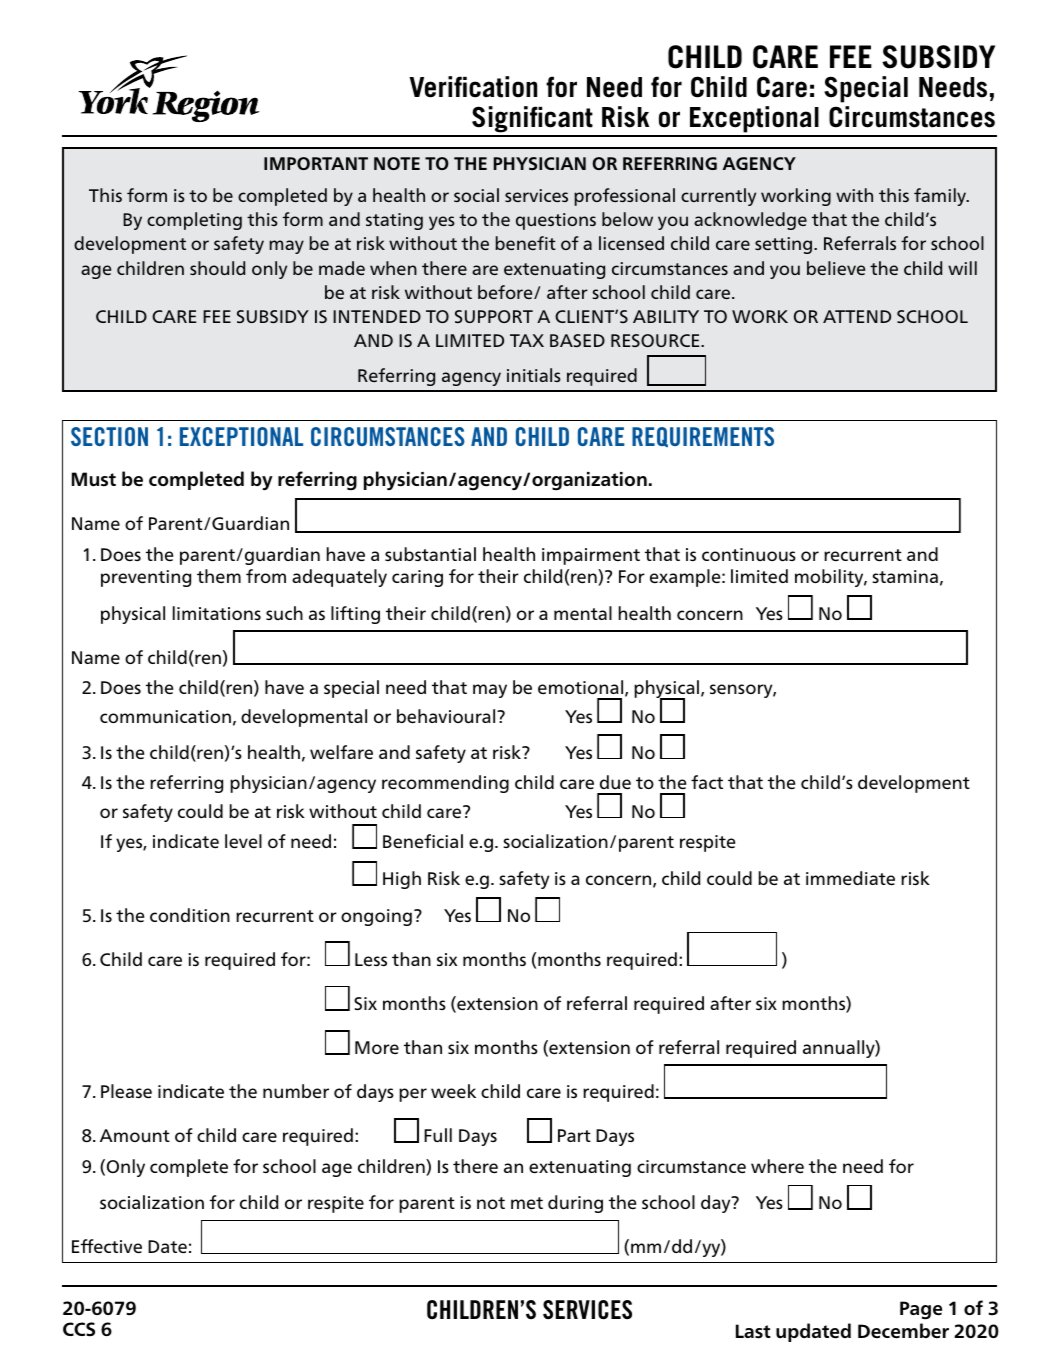 This screenshot has height=1371, width=1059. Describe the element at coordinates (941, 197) in the screenshot. I see `family` at that location.
